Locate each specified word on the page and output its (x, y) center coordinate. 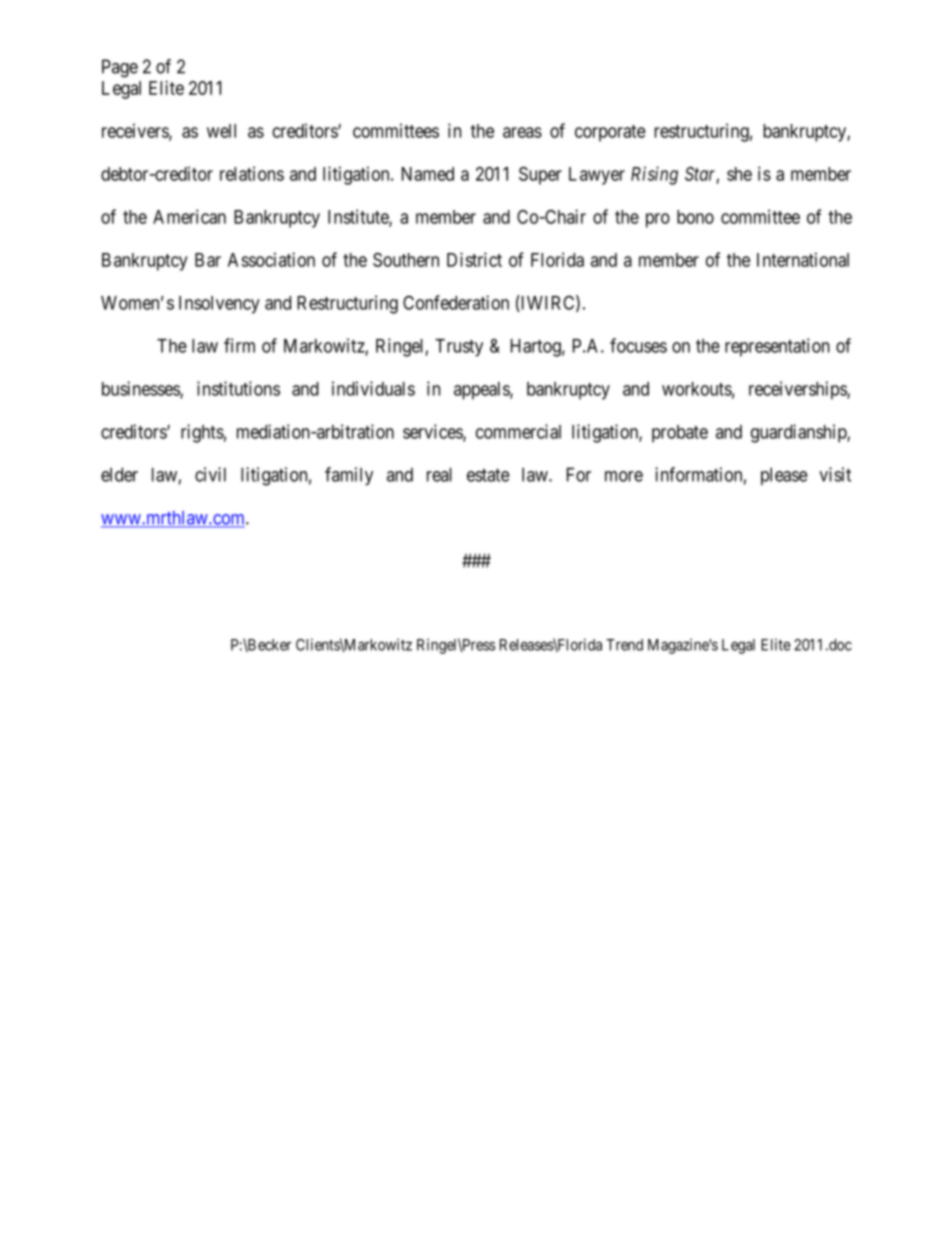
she (739, 174)
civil (210, 474)
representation (777, 347)
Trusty (459, 348)
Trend (624, 645)
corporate (610, 133)
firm (239, 345)
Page (120, 68)
